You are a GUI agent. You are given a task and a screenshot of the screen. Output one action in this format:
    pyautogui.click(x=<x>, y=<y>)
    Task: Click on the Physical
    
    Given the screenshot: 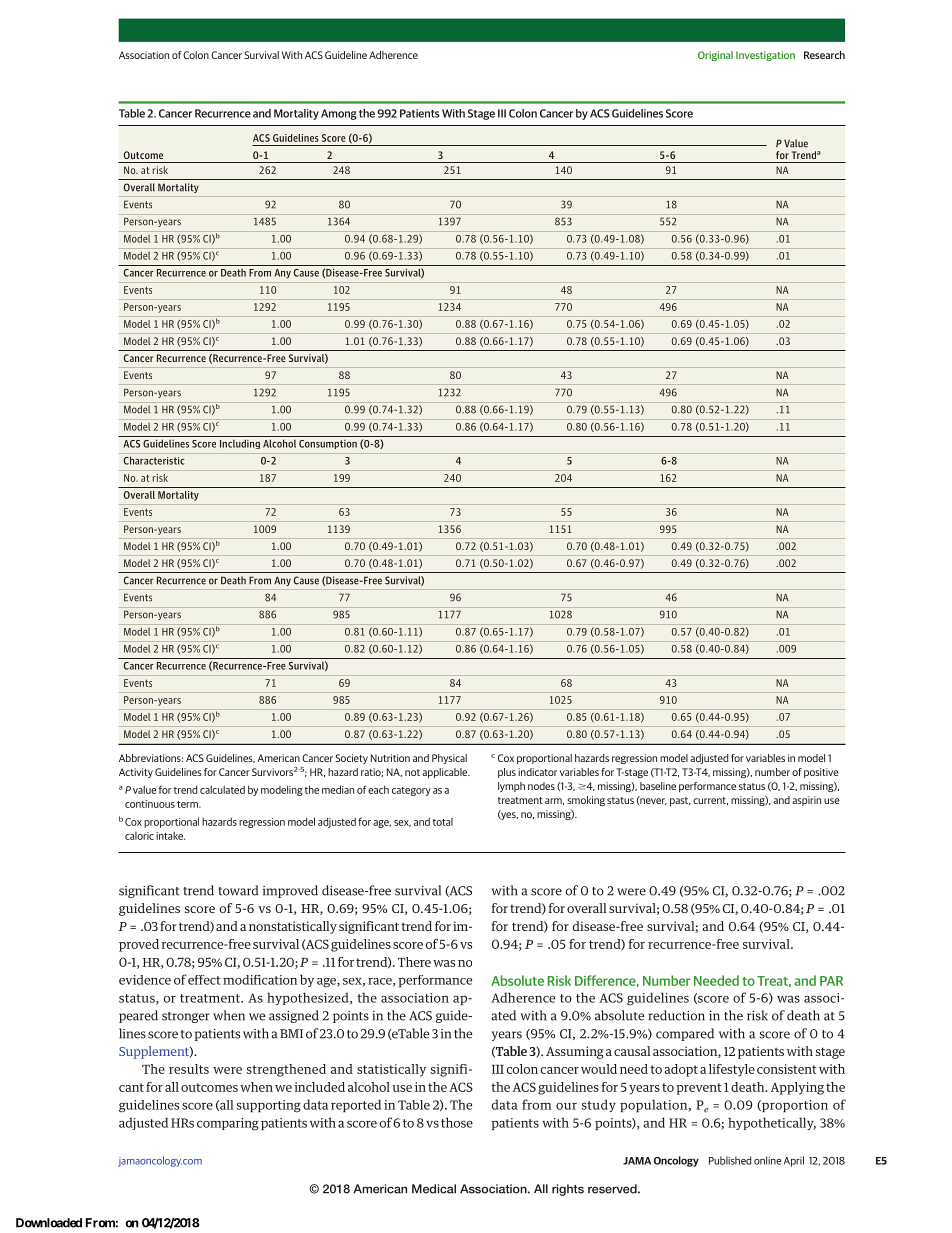 What is the action you would take?
    pyautogui.click(x=449, y=759)
